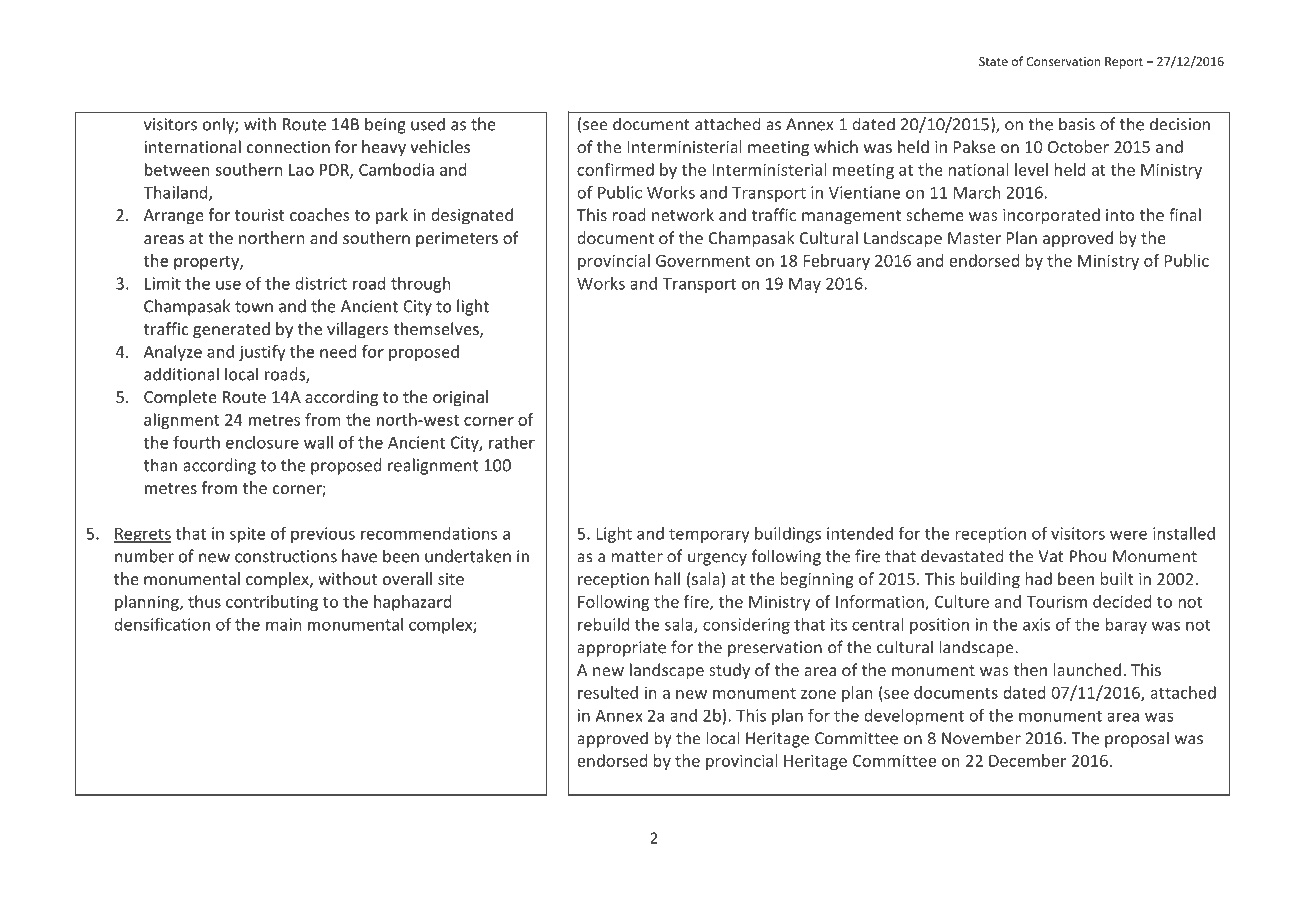 The width and height of the screenshot is (1308, 924). What do you see at coordinates (385, 125) in the screenshot?
I see `being` at bounding box center [385, 125].
